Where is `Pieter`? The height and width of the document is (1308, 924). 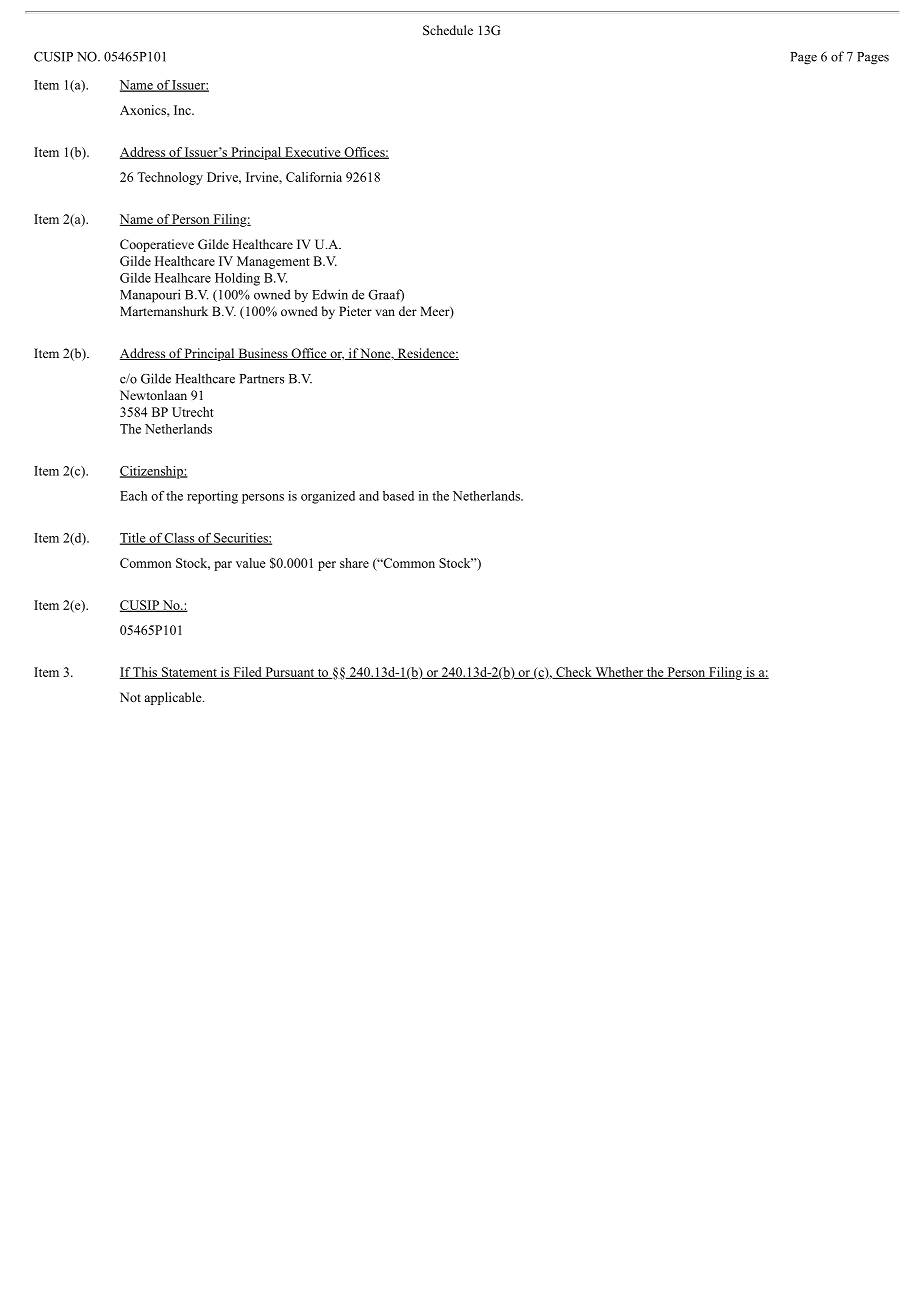
Pieter is located at coordinates (355, 311).
